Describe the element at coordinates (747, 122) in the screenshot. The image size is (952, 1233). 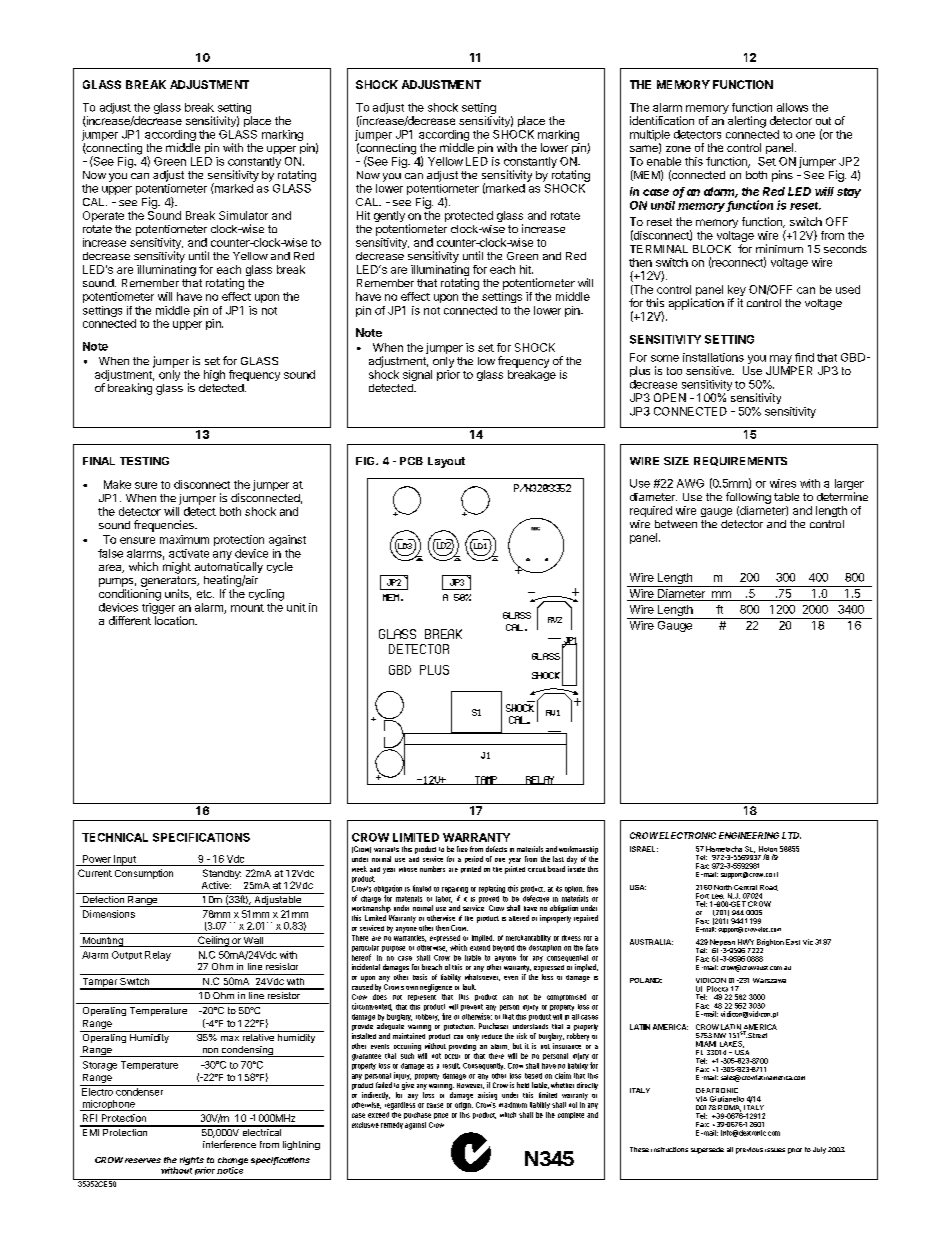
I see `alerting` at that location.
